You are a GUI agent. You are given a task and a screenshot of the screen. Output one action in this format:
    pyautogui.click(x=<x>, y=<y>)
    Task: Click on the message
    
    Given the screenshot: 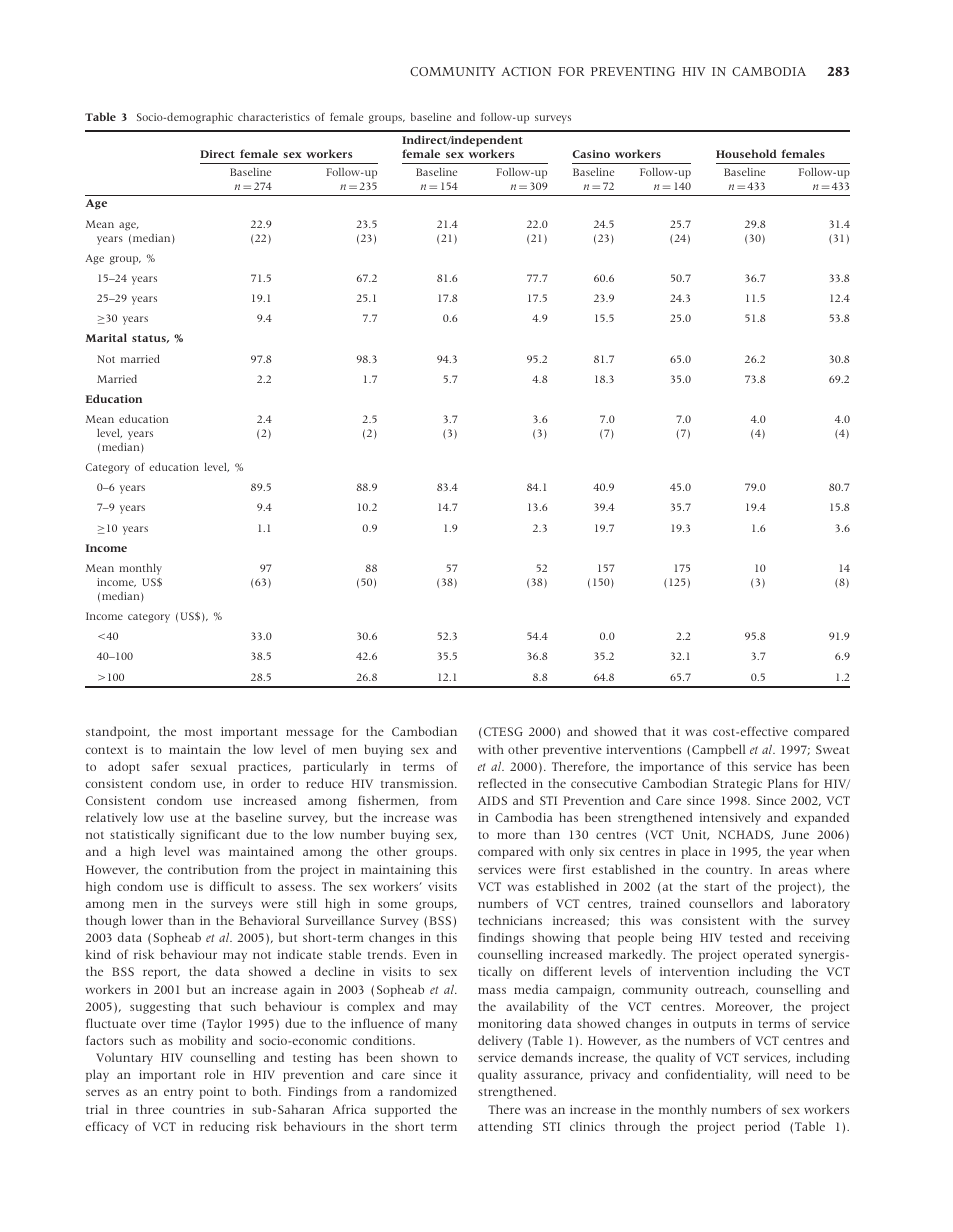 What is the action you would take?
    pyautogui.click(x=310, y=734)
